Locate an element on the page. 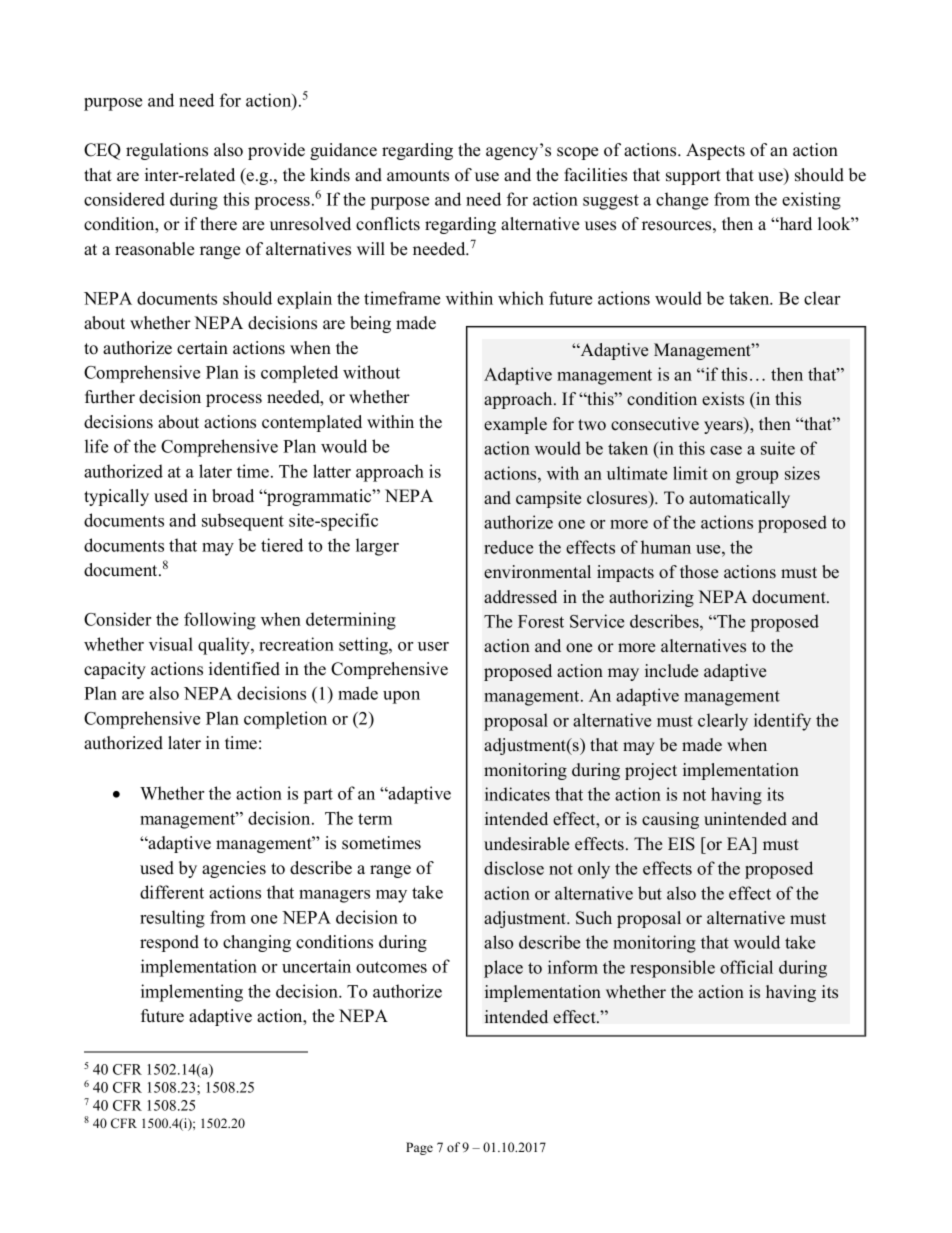 Image resolution: width=952 pixels, height=1233 pixels. indicates is located at coordinates (517, 794).
